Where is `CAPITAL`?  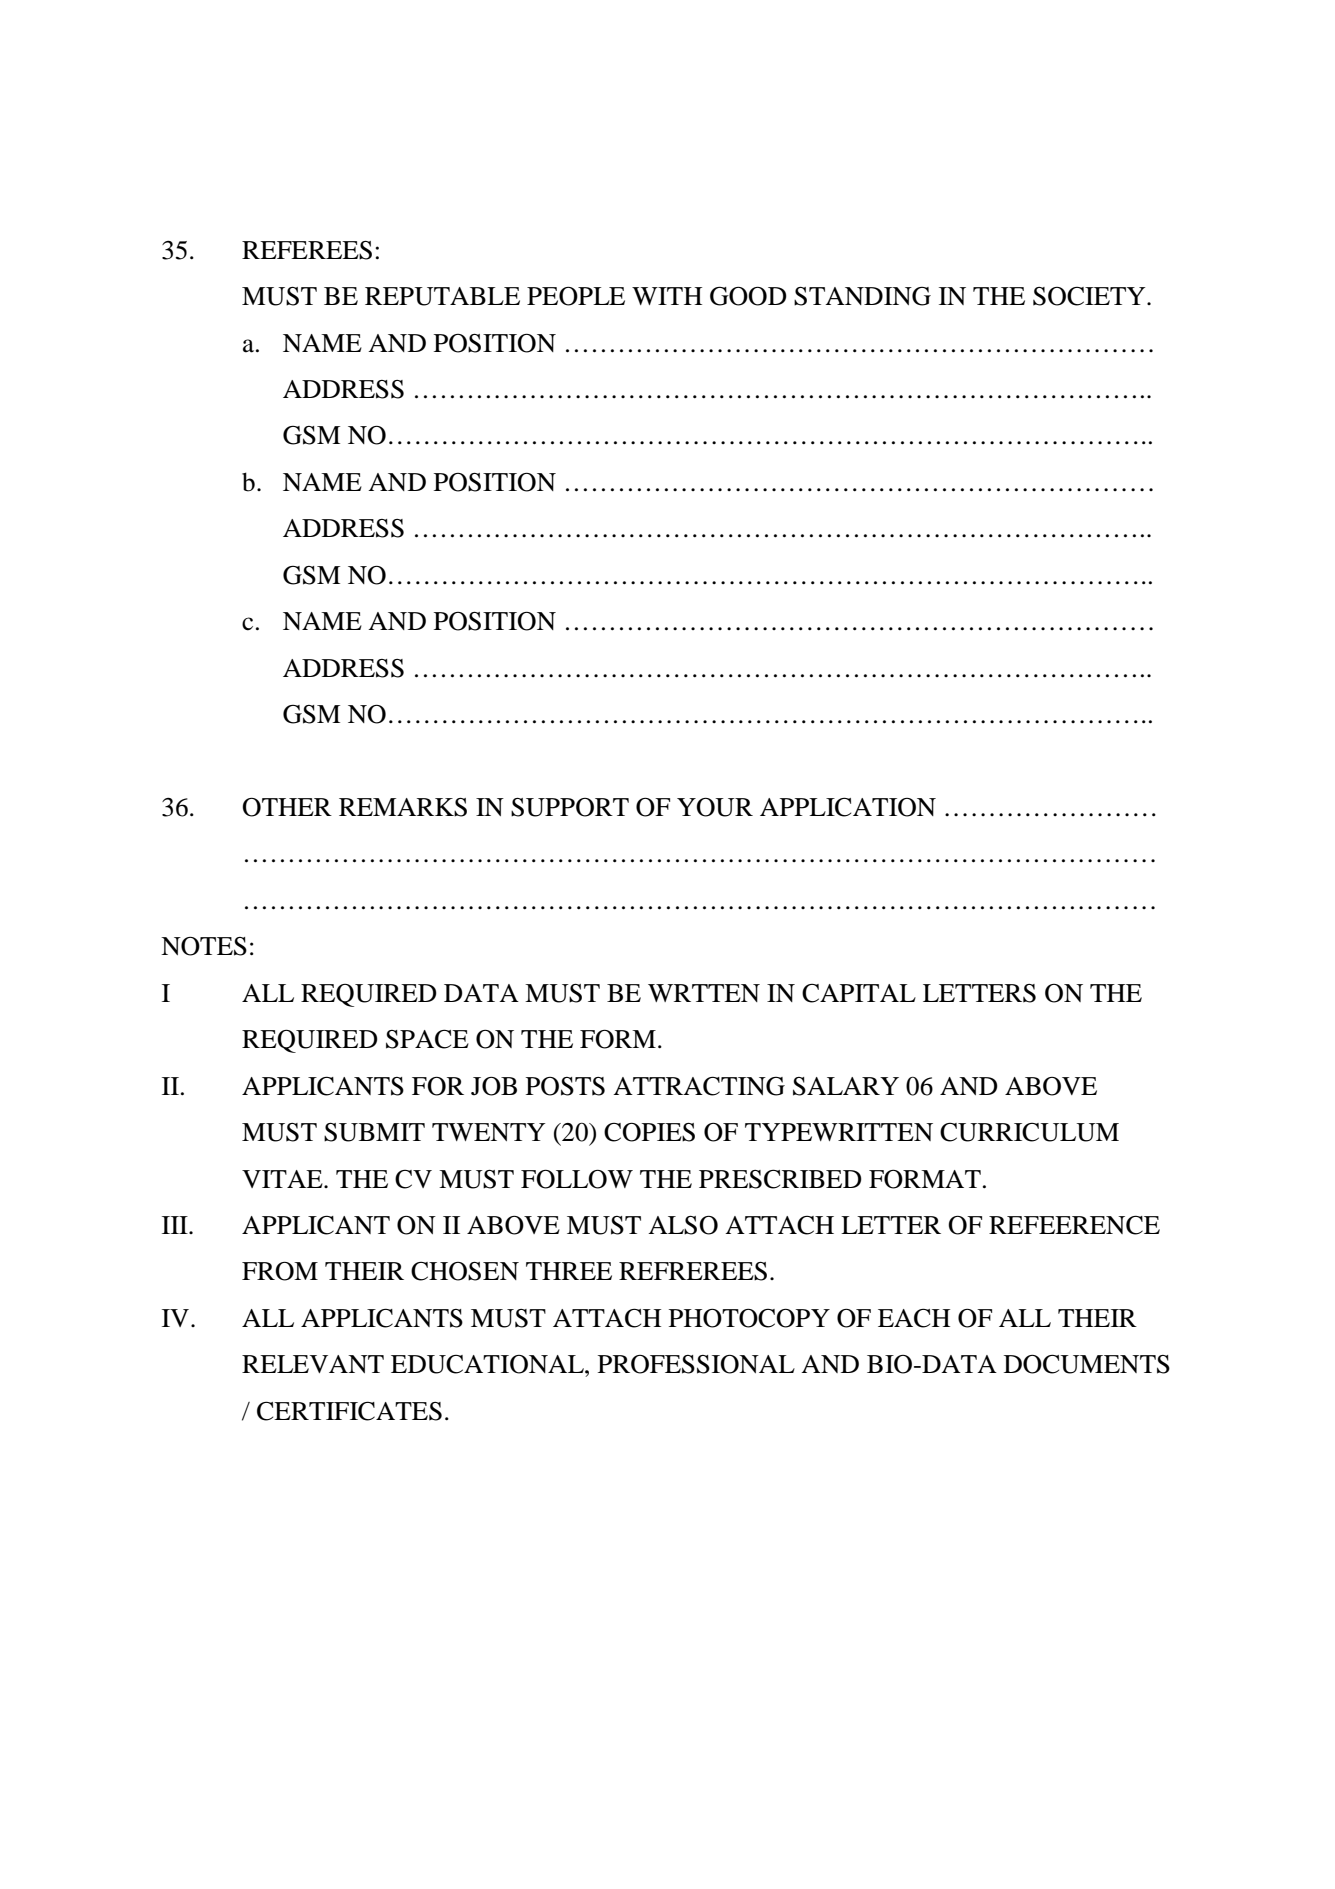 CAPITAL is located at coordinates (859, 993).
